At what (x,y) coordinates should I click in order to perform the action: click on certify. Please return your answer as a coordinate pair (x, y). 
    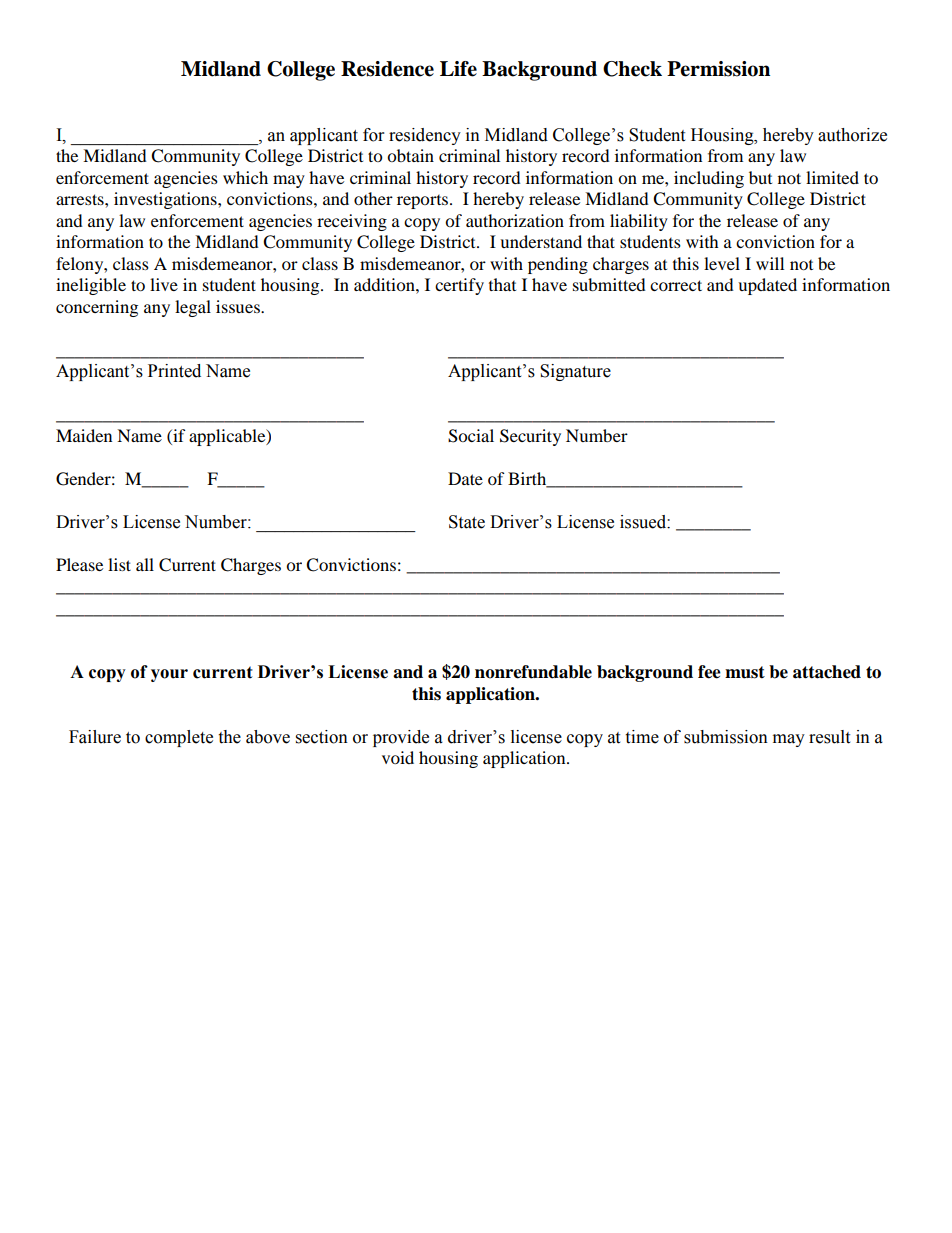
    Looking at the image, I should click on (459, 286).
